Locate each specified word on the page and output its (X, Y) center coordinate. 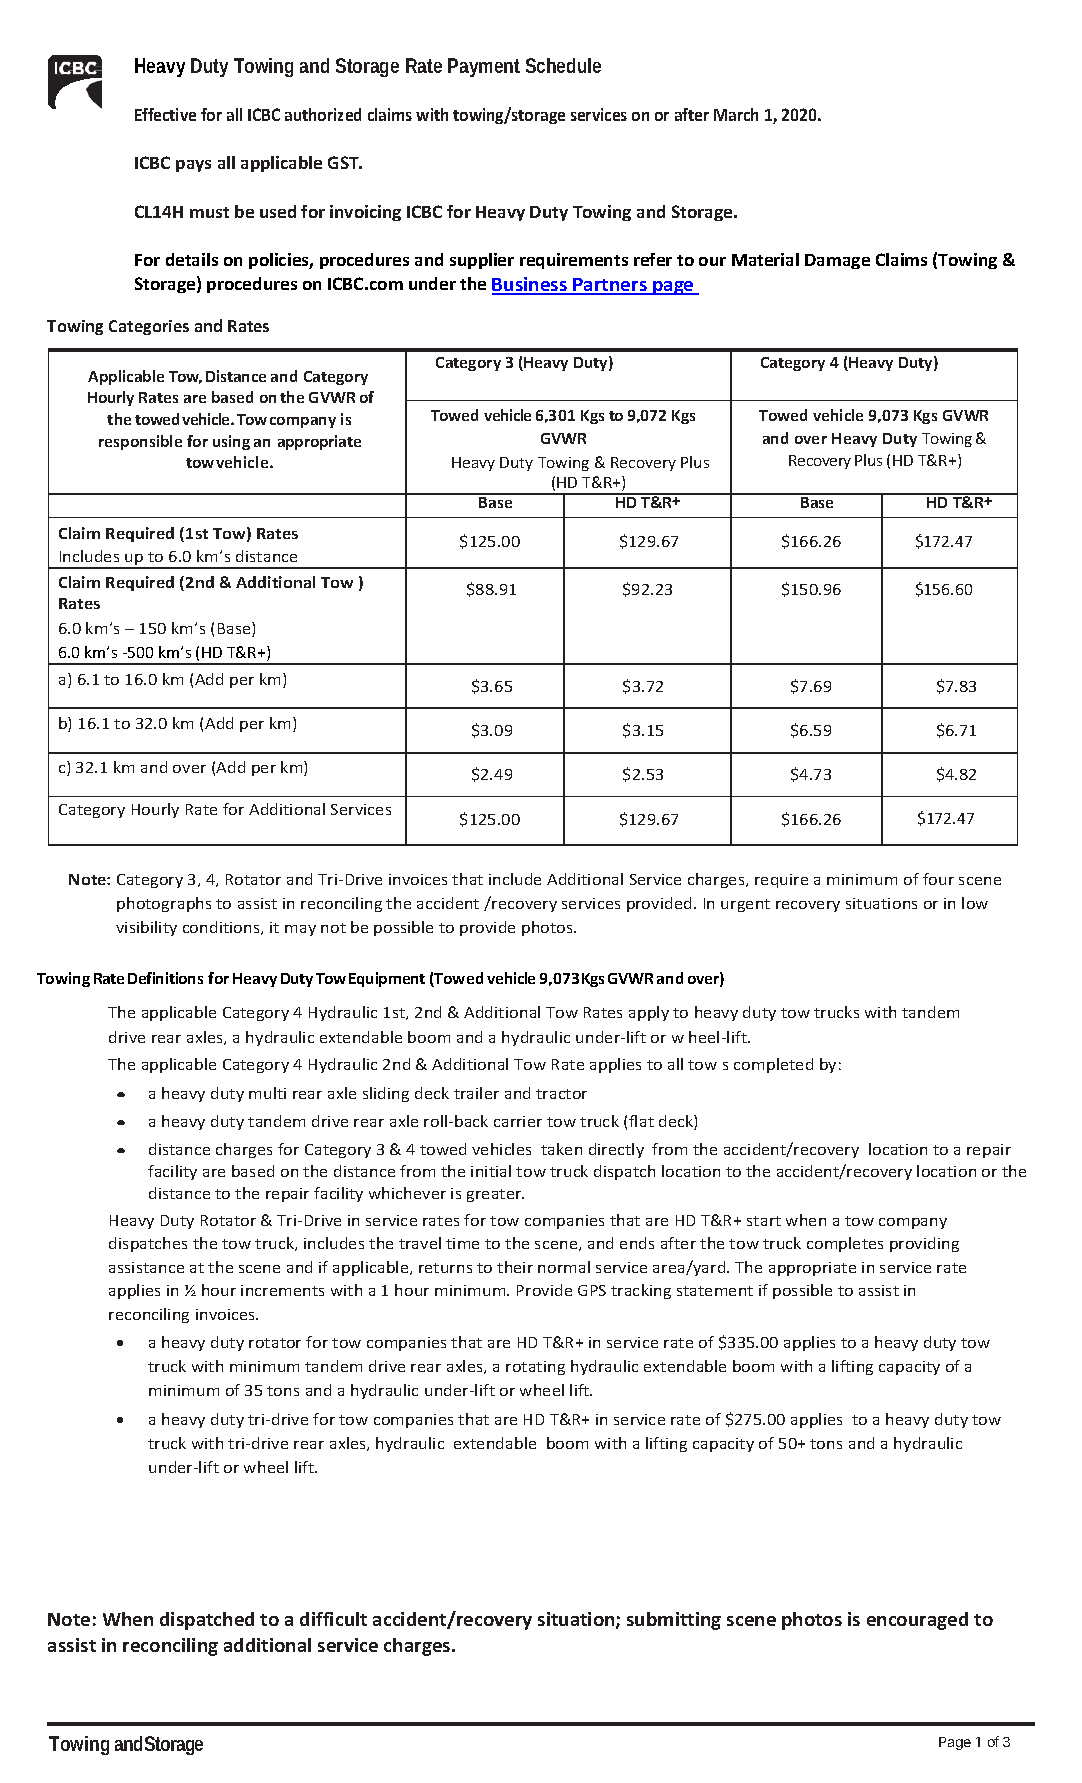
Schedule (563, 65)
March (736, 114)
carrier (518, 1121)
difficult (333, 1619)
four (938, 879)
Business (531, 285)
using (231, 442)
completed (773, 1065)
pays (193, 166)
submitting (674, 1621)
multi (267, 1093)
